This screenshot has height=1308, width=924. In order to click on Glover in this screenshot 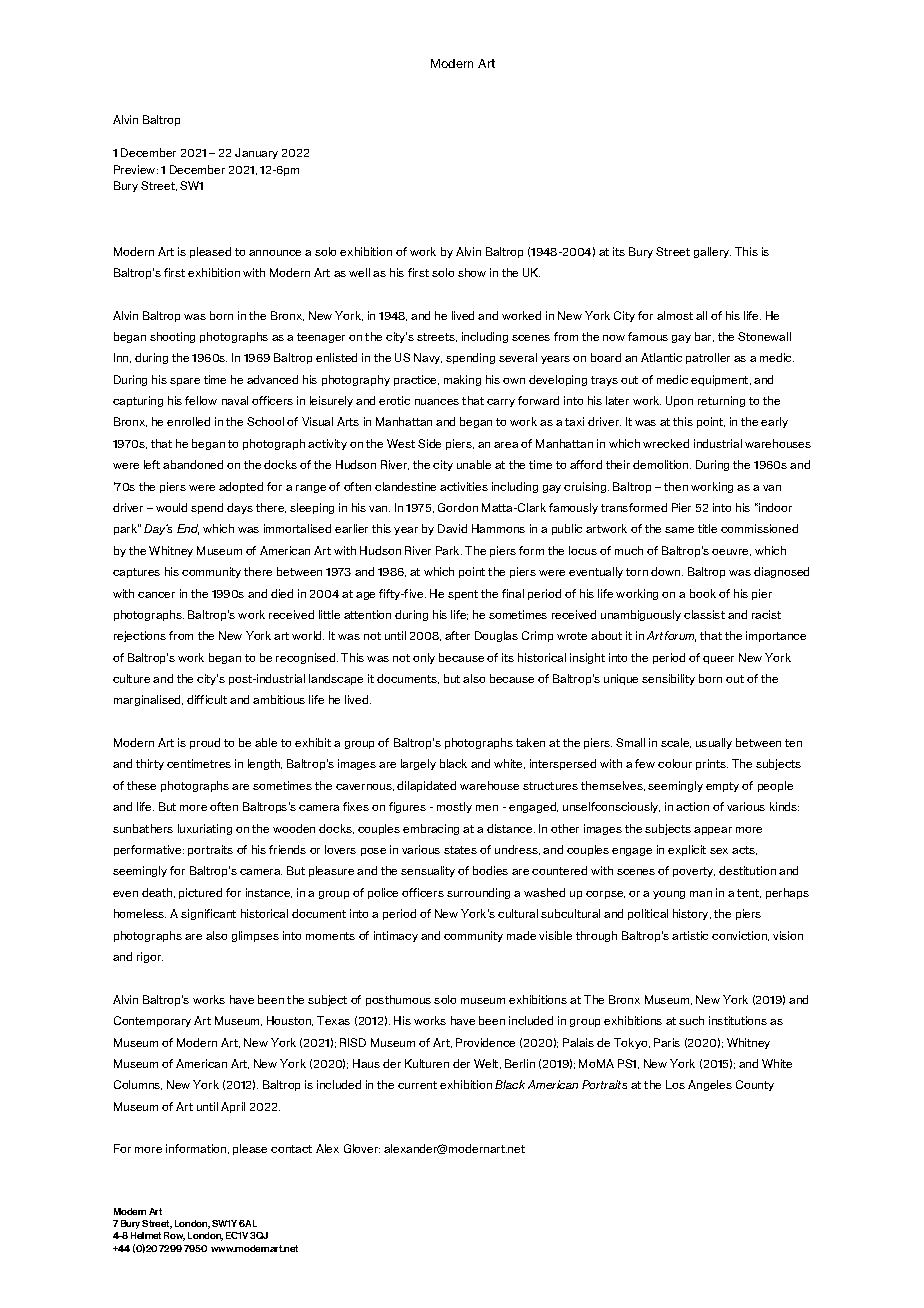, I will do `click(362, 1148)`.
